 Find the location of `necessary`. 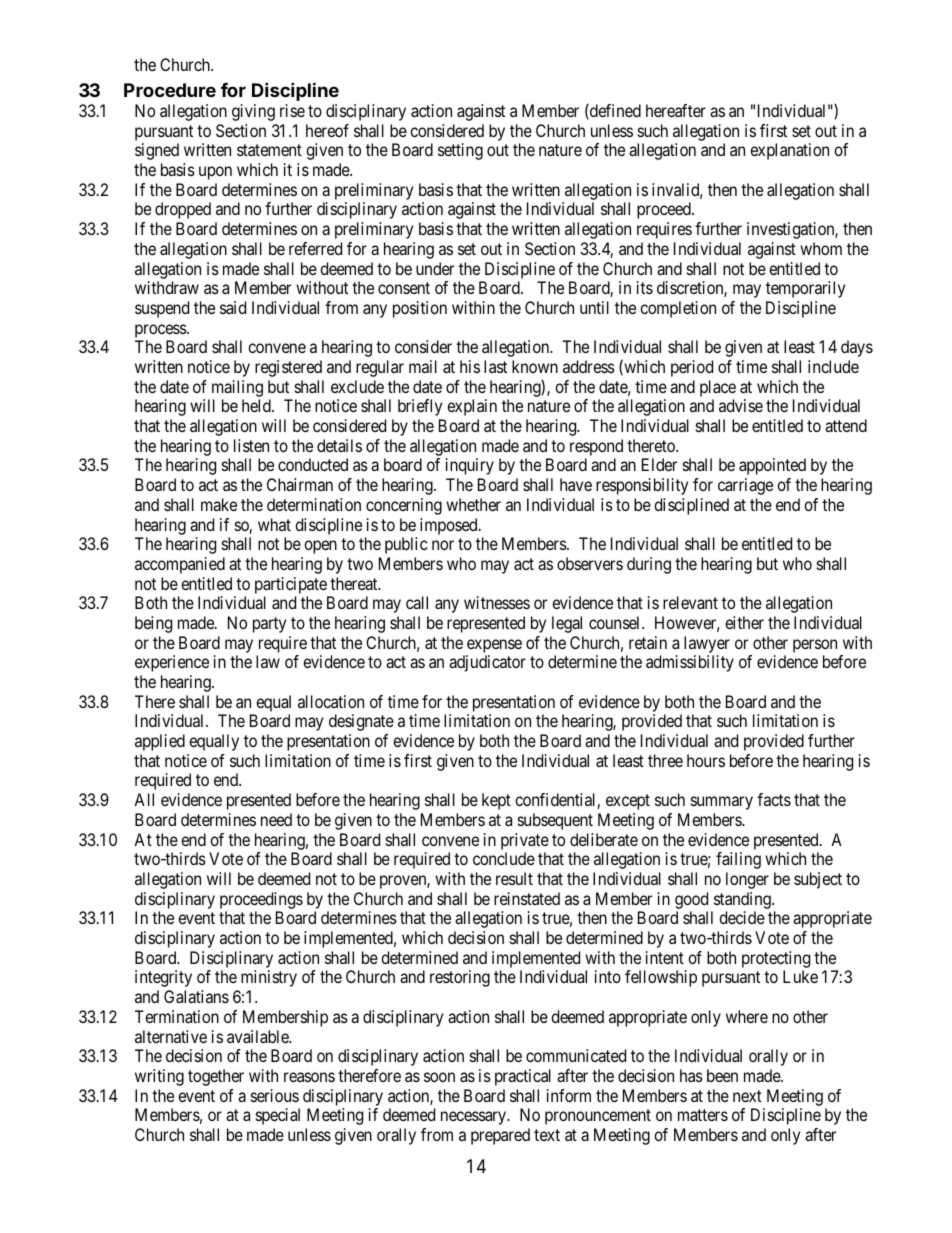

necessary is located at coordinates (475, 1118).
